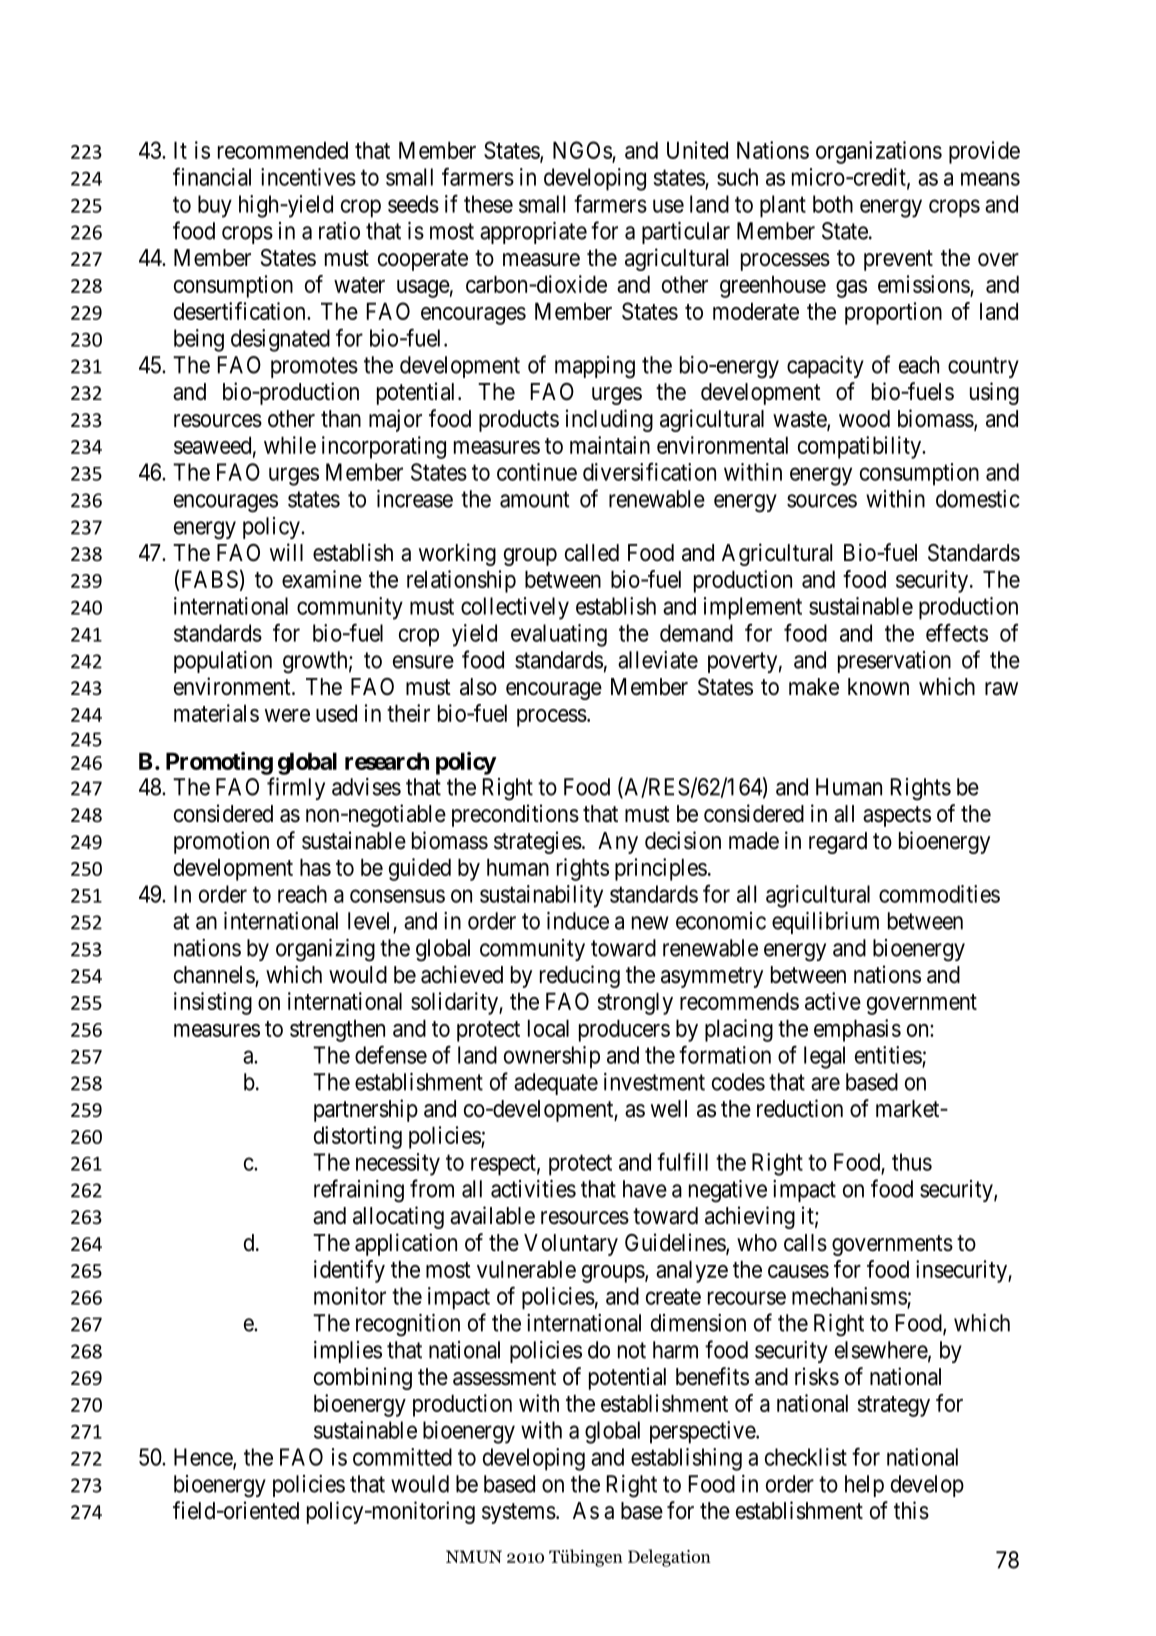  I want to click on entities, so click(888, 1055).
